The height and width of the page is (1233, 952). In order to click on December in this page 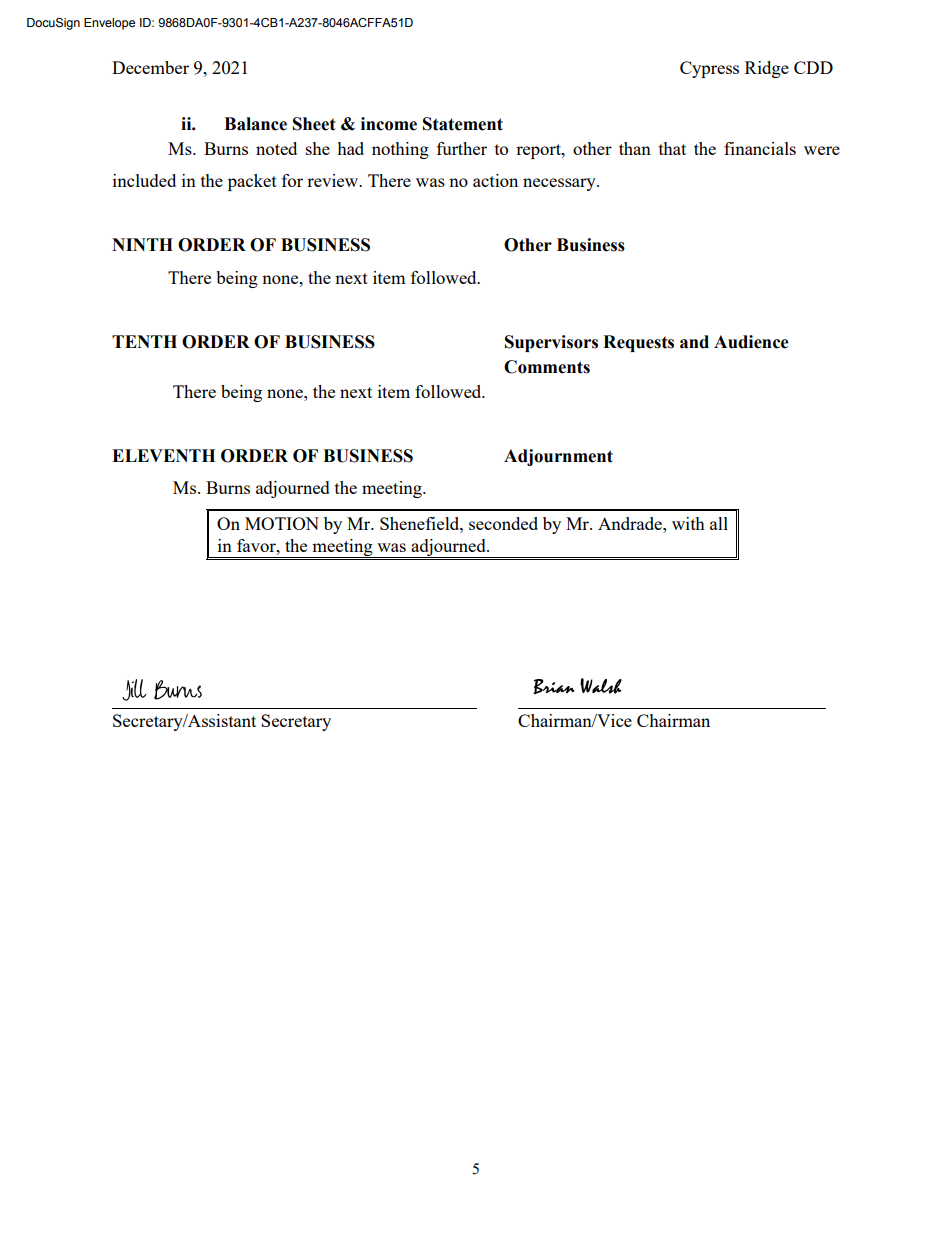, I will do `click(150, 67)`.
